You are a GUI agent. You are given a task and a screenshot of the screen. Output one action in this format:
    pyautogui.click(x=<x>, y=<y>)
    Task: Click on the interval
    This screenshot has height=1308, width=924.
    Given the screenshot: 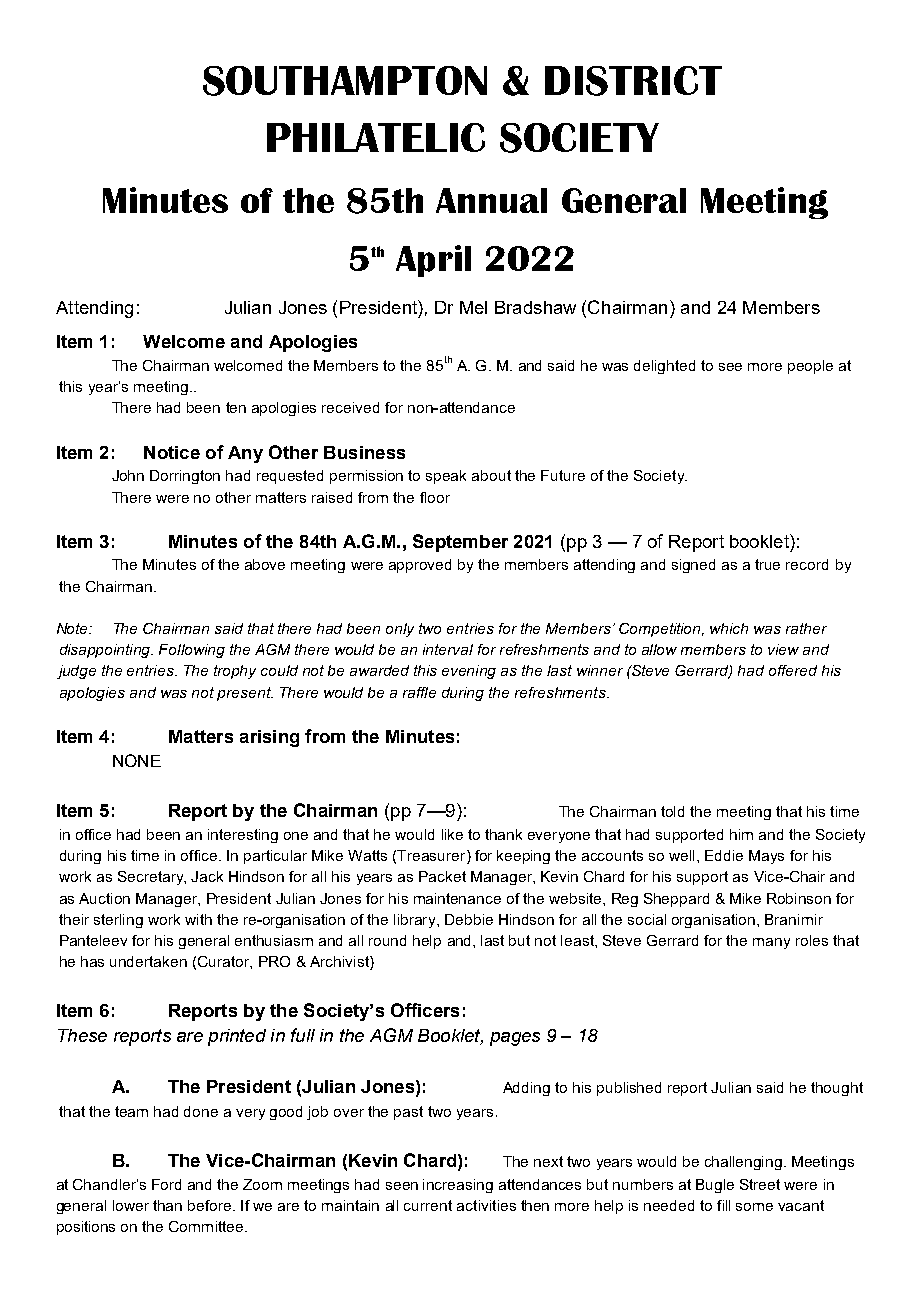 What is the action you would take?
    pyautogui.click(x=448, y=649)
